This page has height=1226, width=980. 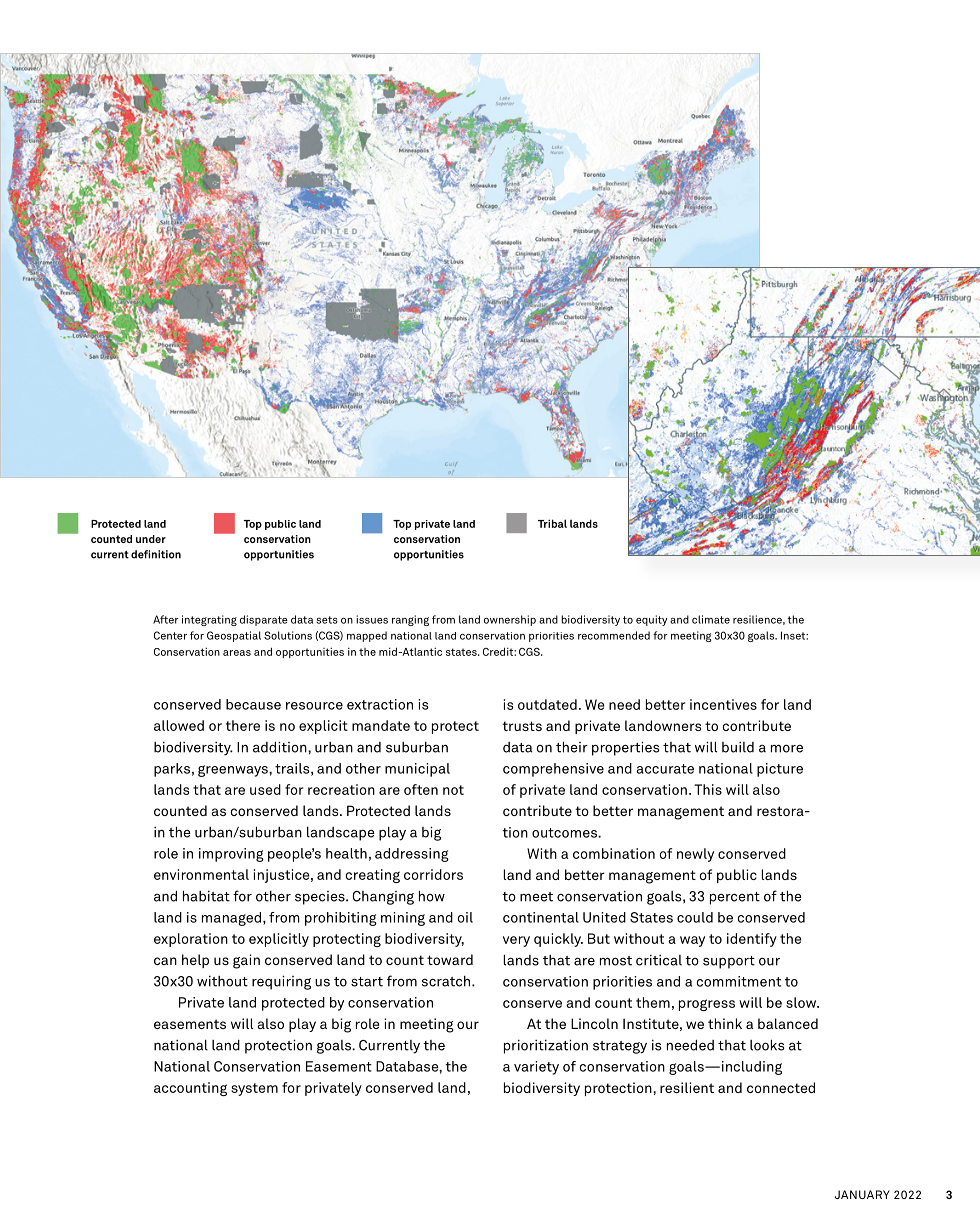 What do you see at coordinates (433, 874) in the page?
I see `corridors` at bounding box center [433, 874].
